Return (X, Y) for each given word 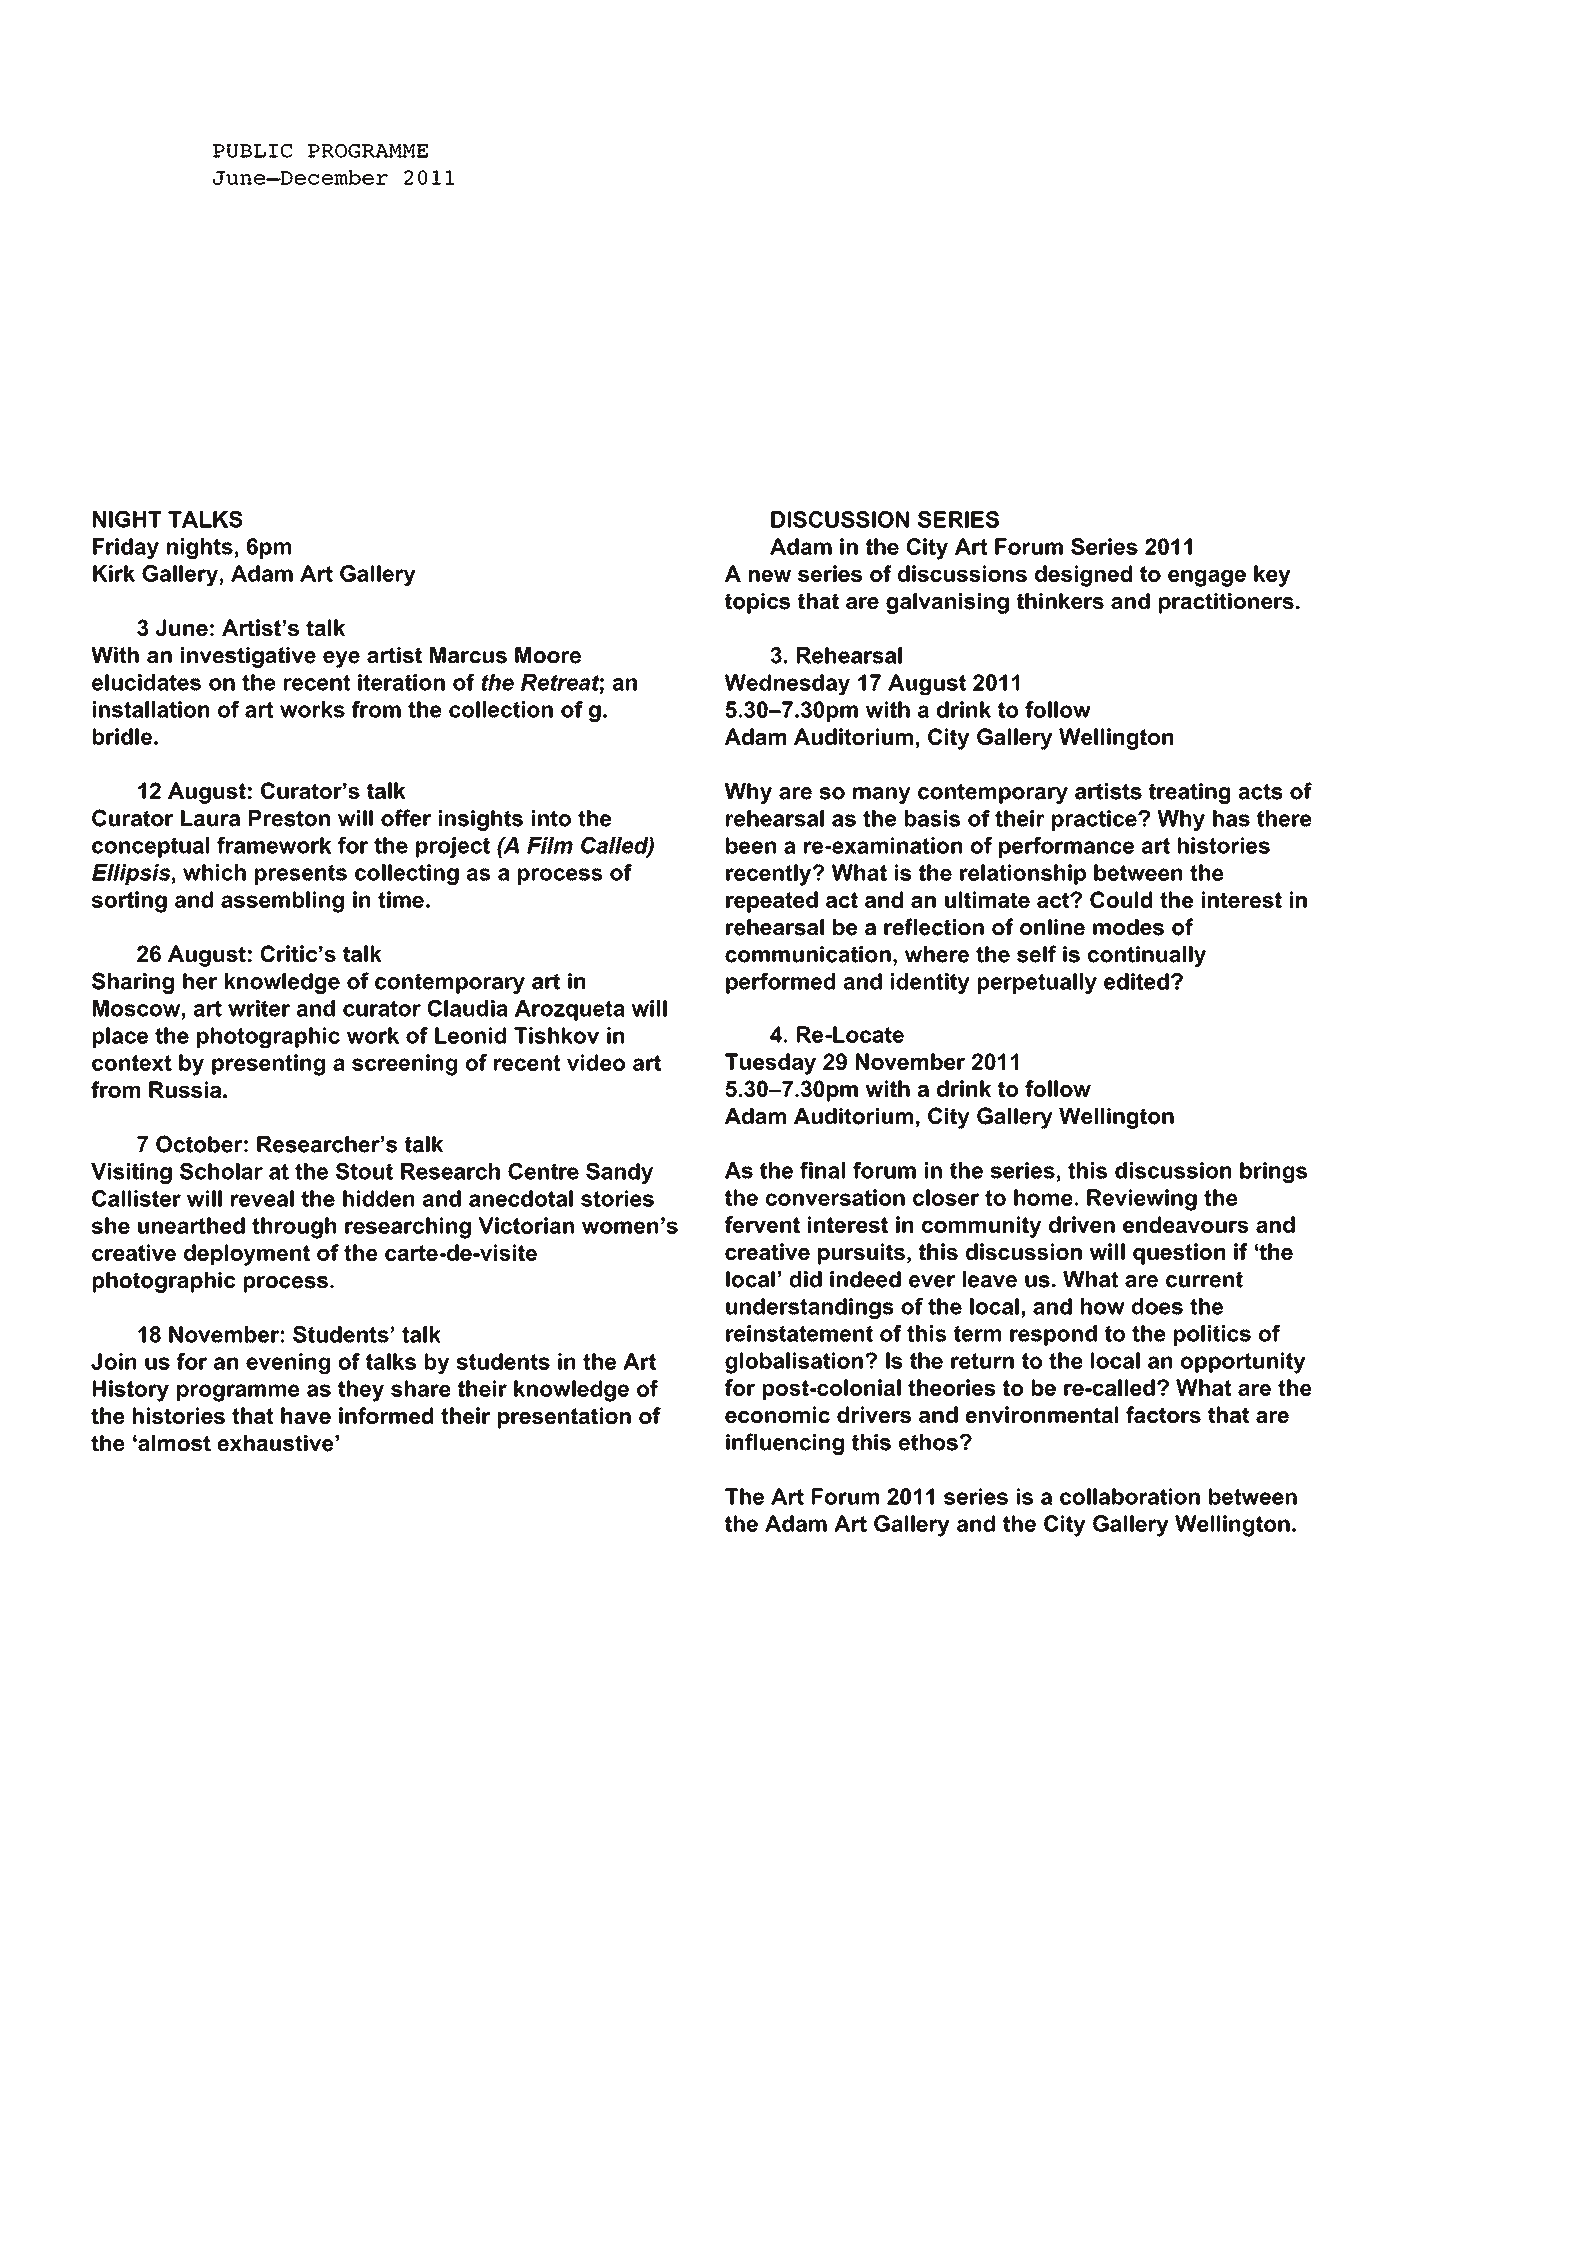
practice (1095, 820)
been (751, 845)
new (770, 576)
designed (1083, 576)
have (306, 1415)
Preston (289, 818)
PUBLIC (252, 151)
